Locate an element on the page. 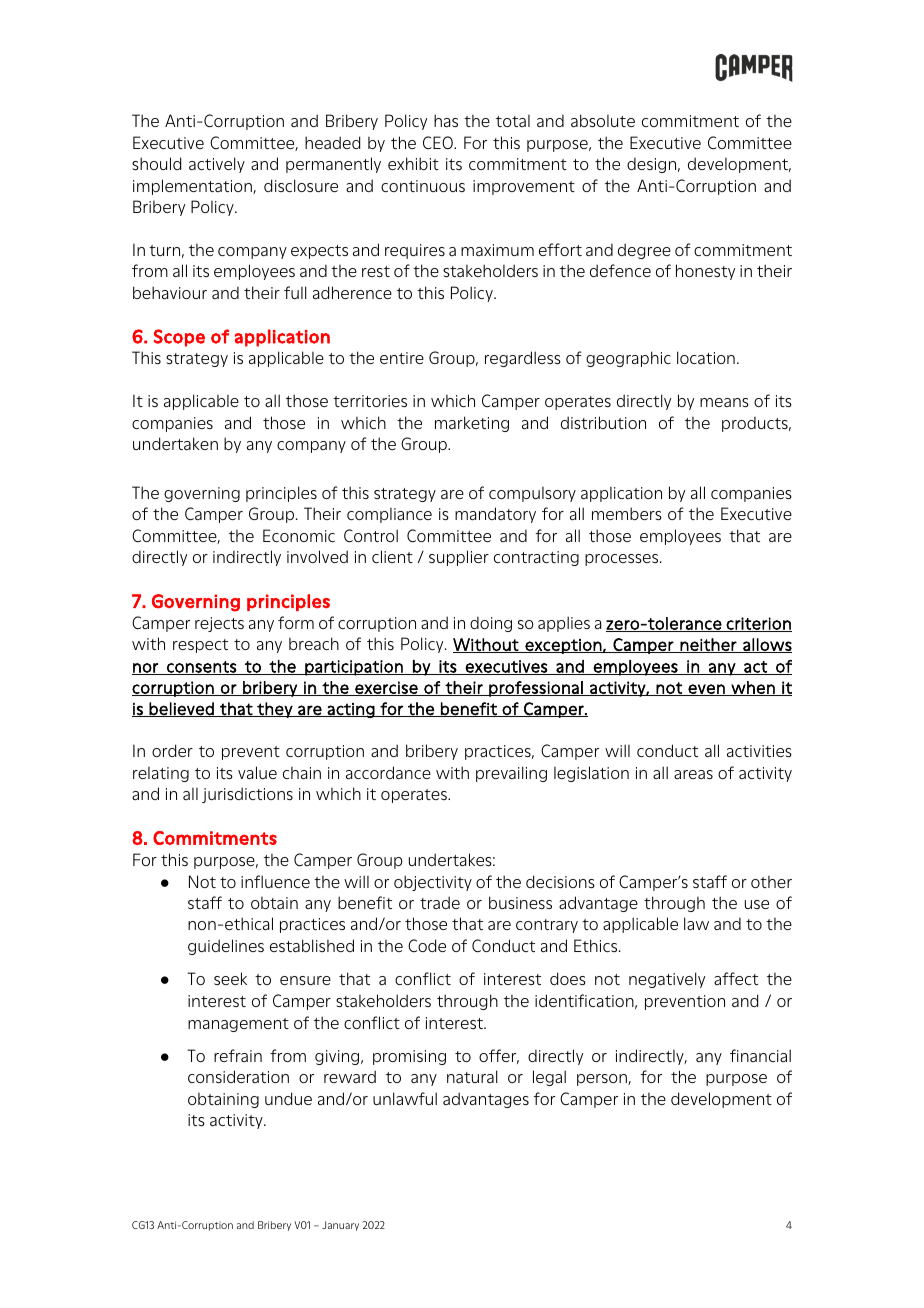  guidelines is located at coordinates (226, 947).
